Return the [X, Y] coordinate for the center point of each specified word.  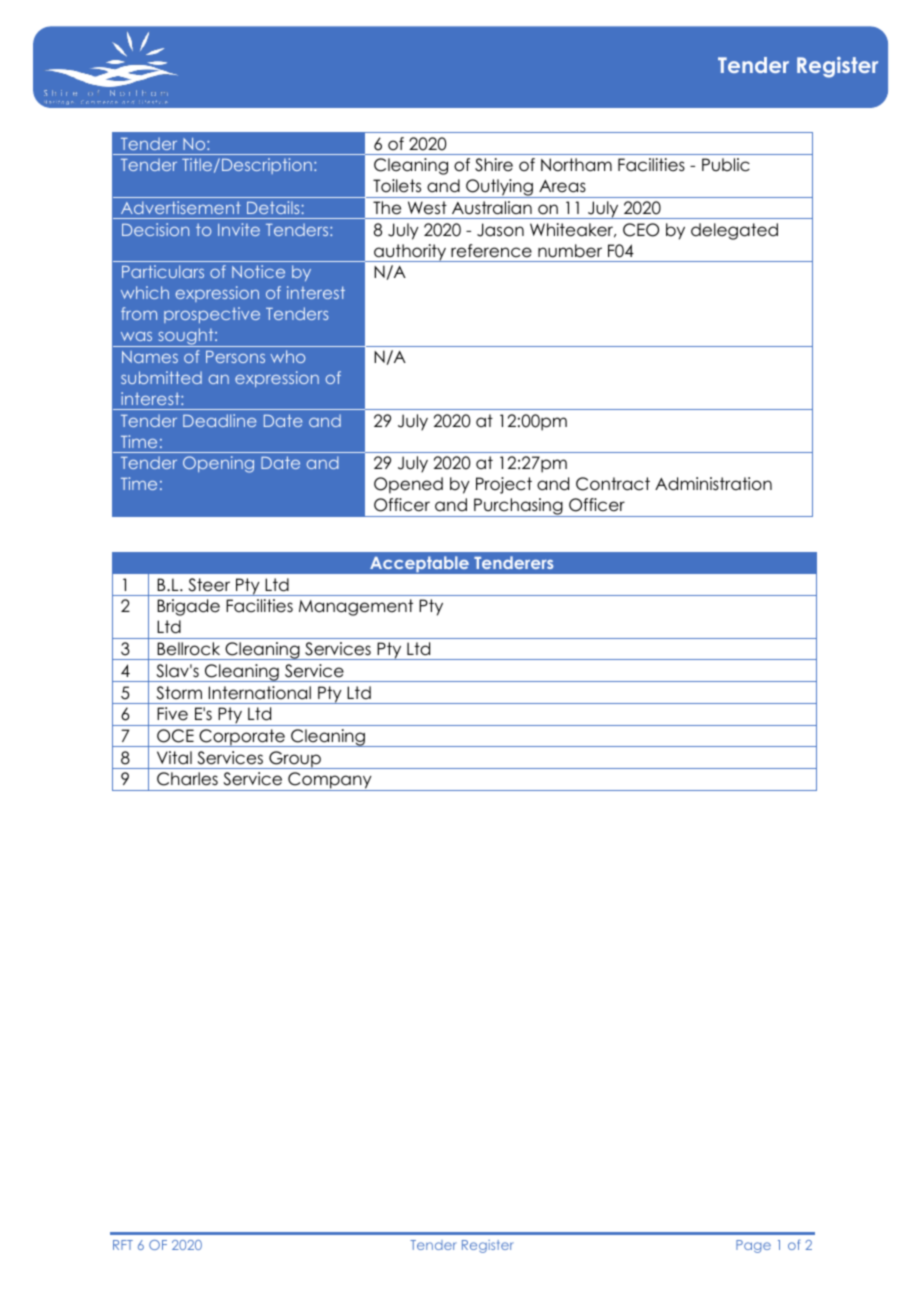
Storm [179, 693]
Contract [613, 484]
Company [330, 781]
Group [295, 760]
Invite [239, 229]
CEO [641, 230]
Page [753, 1246]
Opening [218, 464]
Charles [187, 779]
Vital [174, 757]
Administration [713, 484]
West [427, 208]
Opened [408, 485]
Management [356, 607]
